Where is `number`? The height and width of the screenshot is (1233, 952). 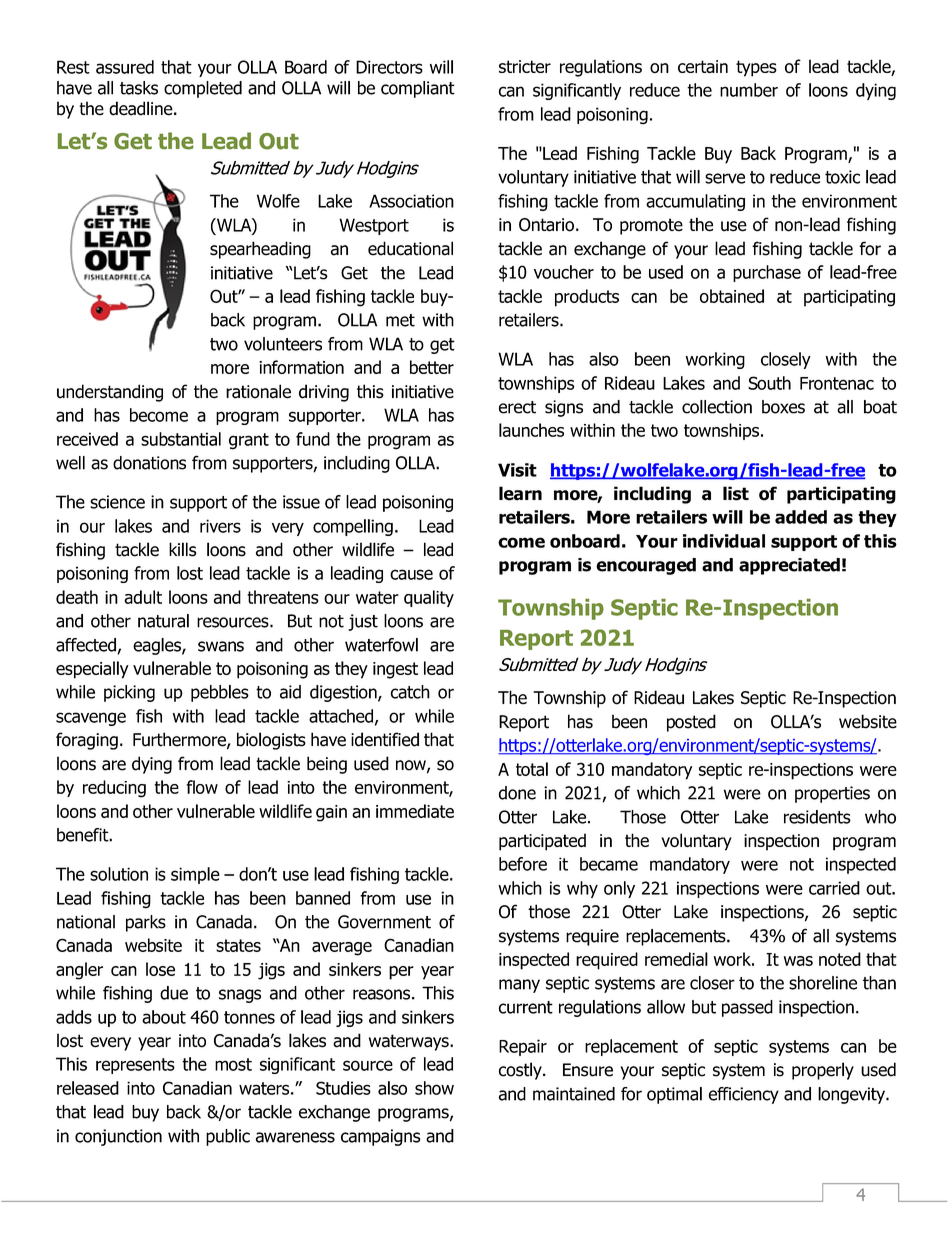 number is located at coordinates (749, 90).
